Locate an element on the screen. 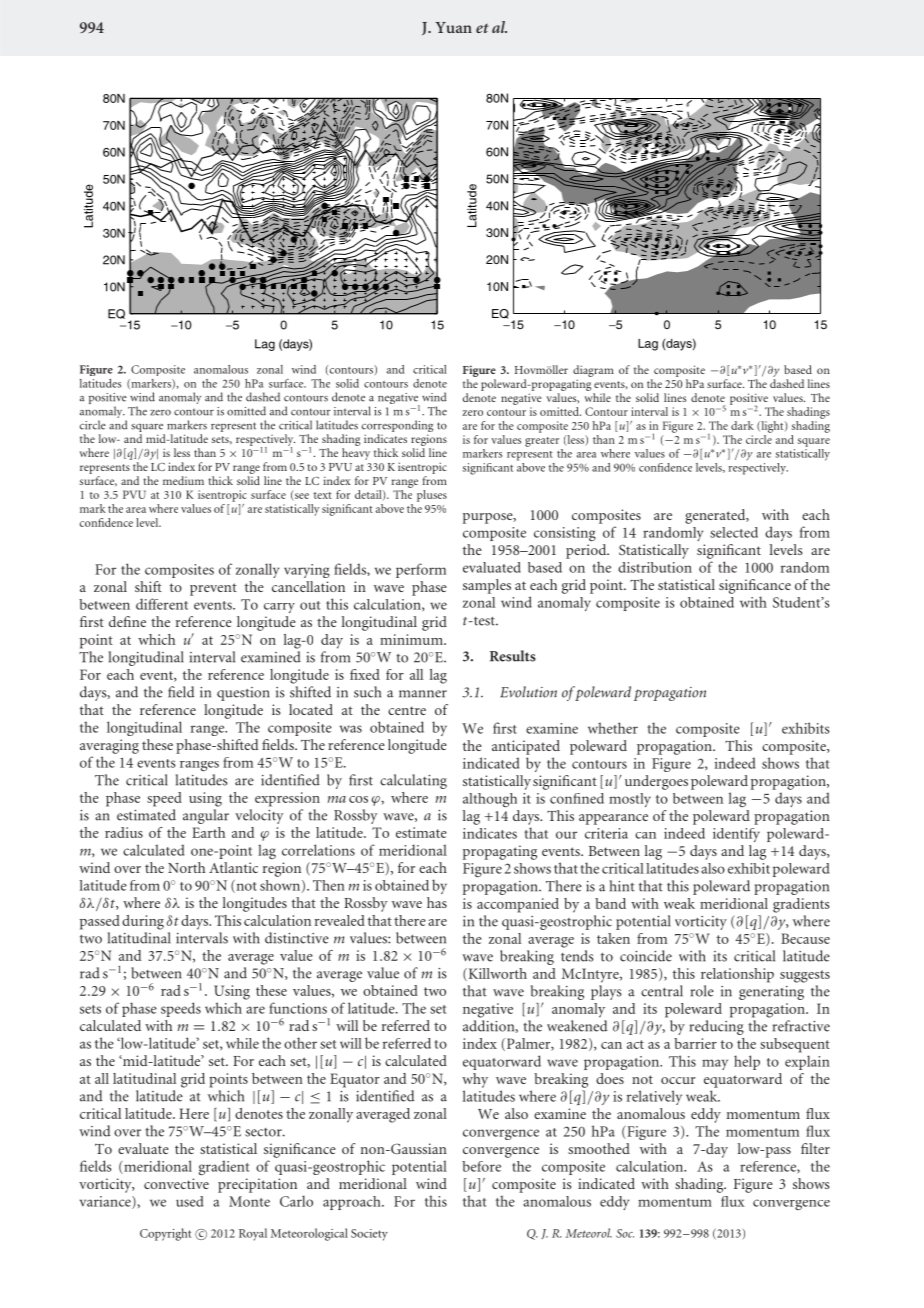 This screenshot has width=924, height=1308. relationship is located at coordinates (737, 975).
